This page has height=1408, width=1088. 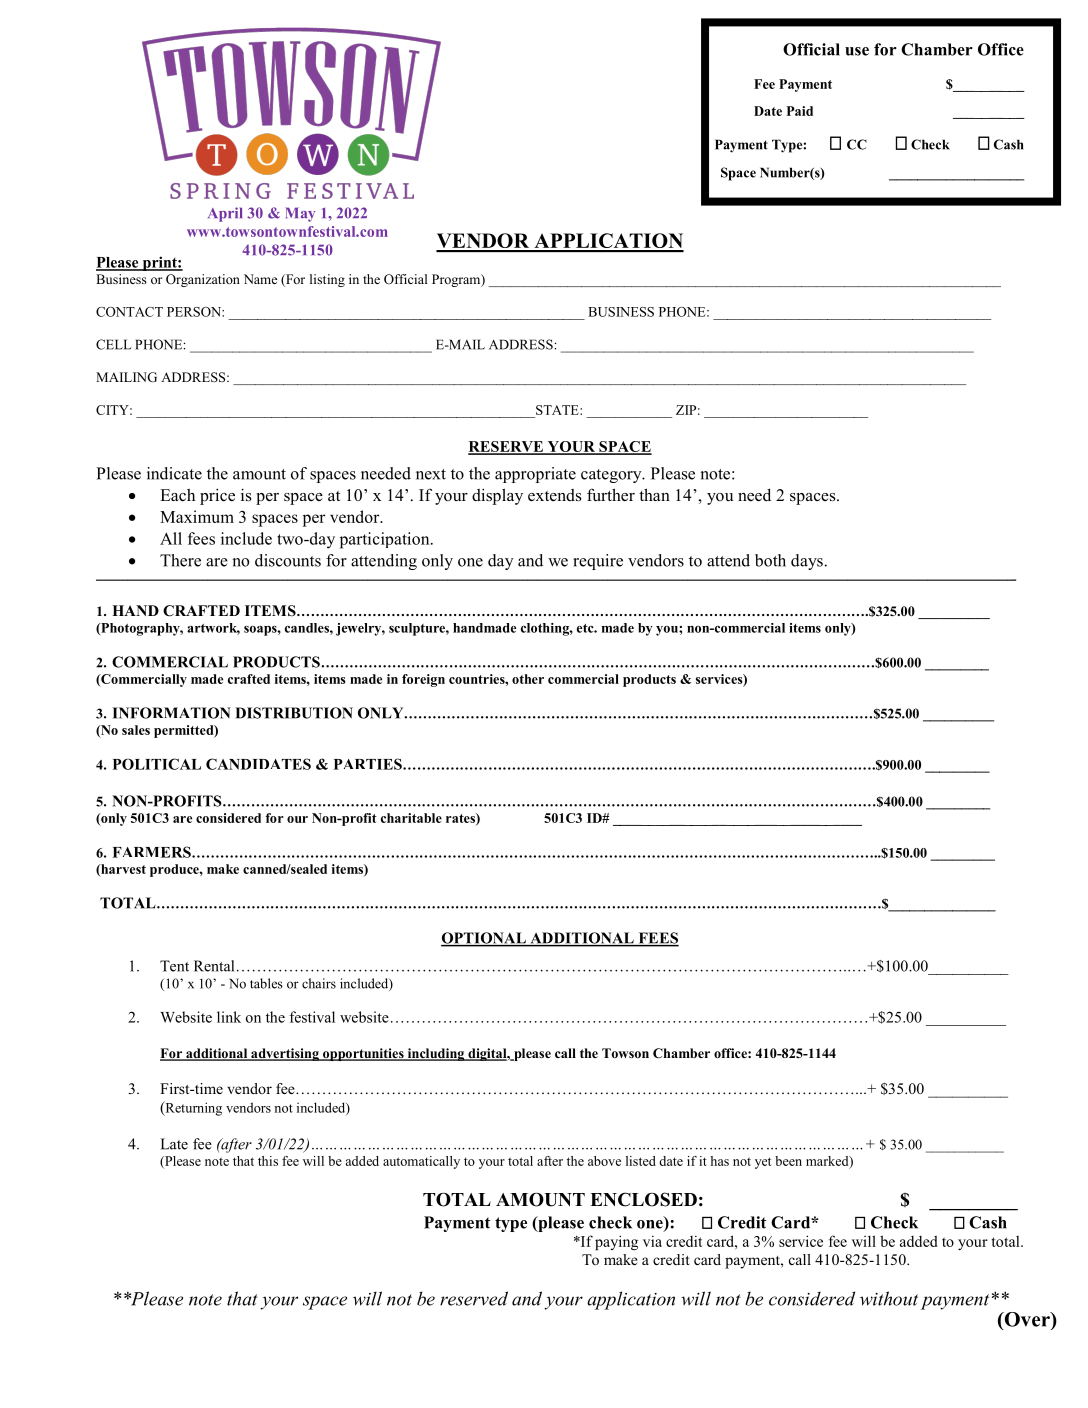 What do you see at coordinates (484, 939) in the page?
I see `OPTIONAL` at bounding box center [484, 939].
